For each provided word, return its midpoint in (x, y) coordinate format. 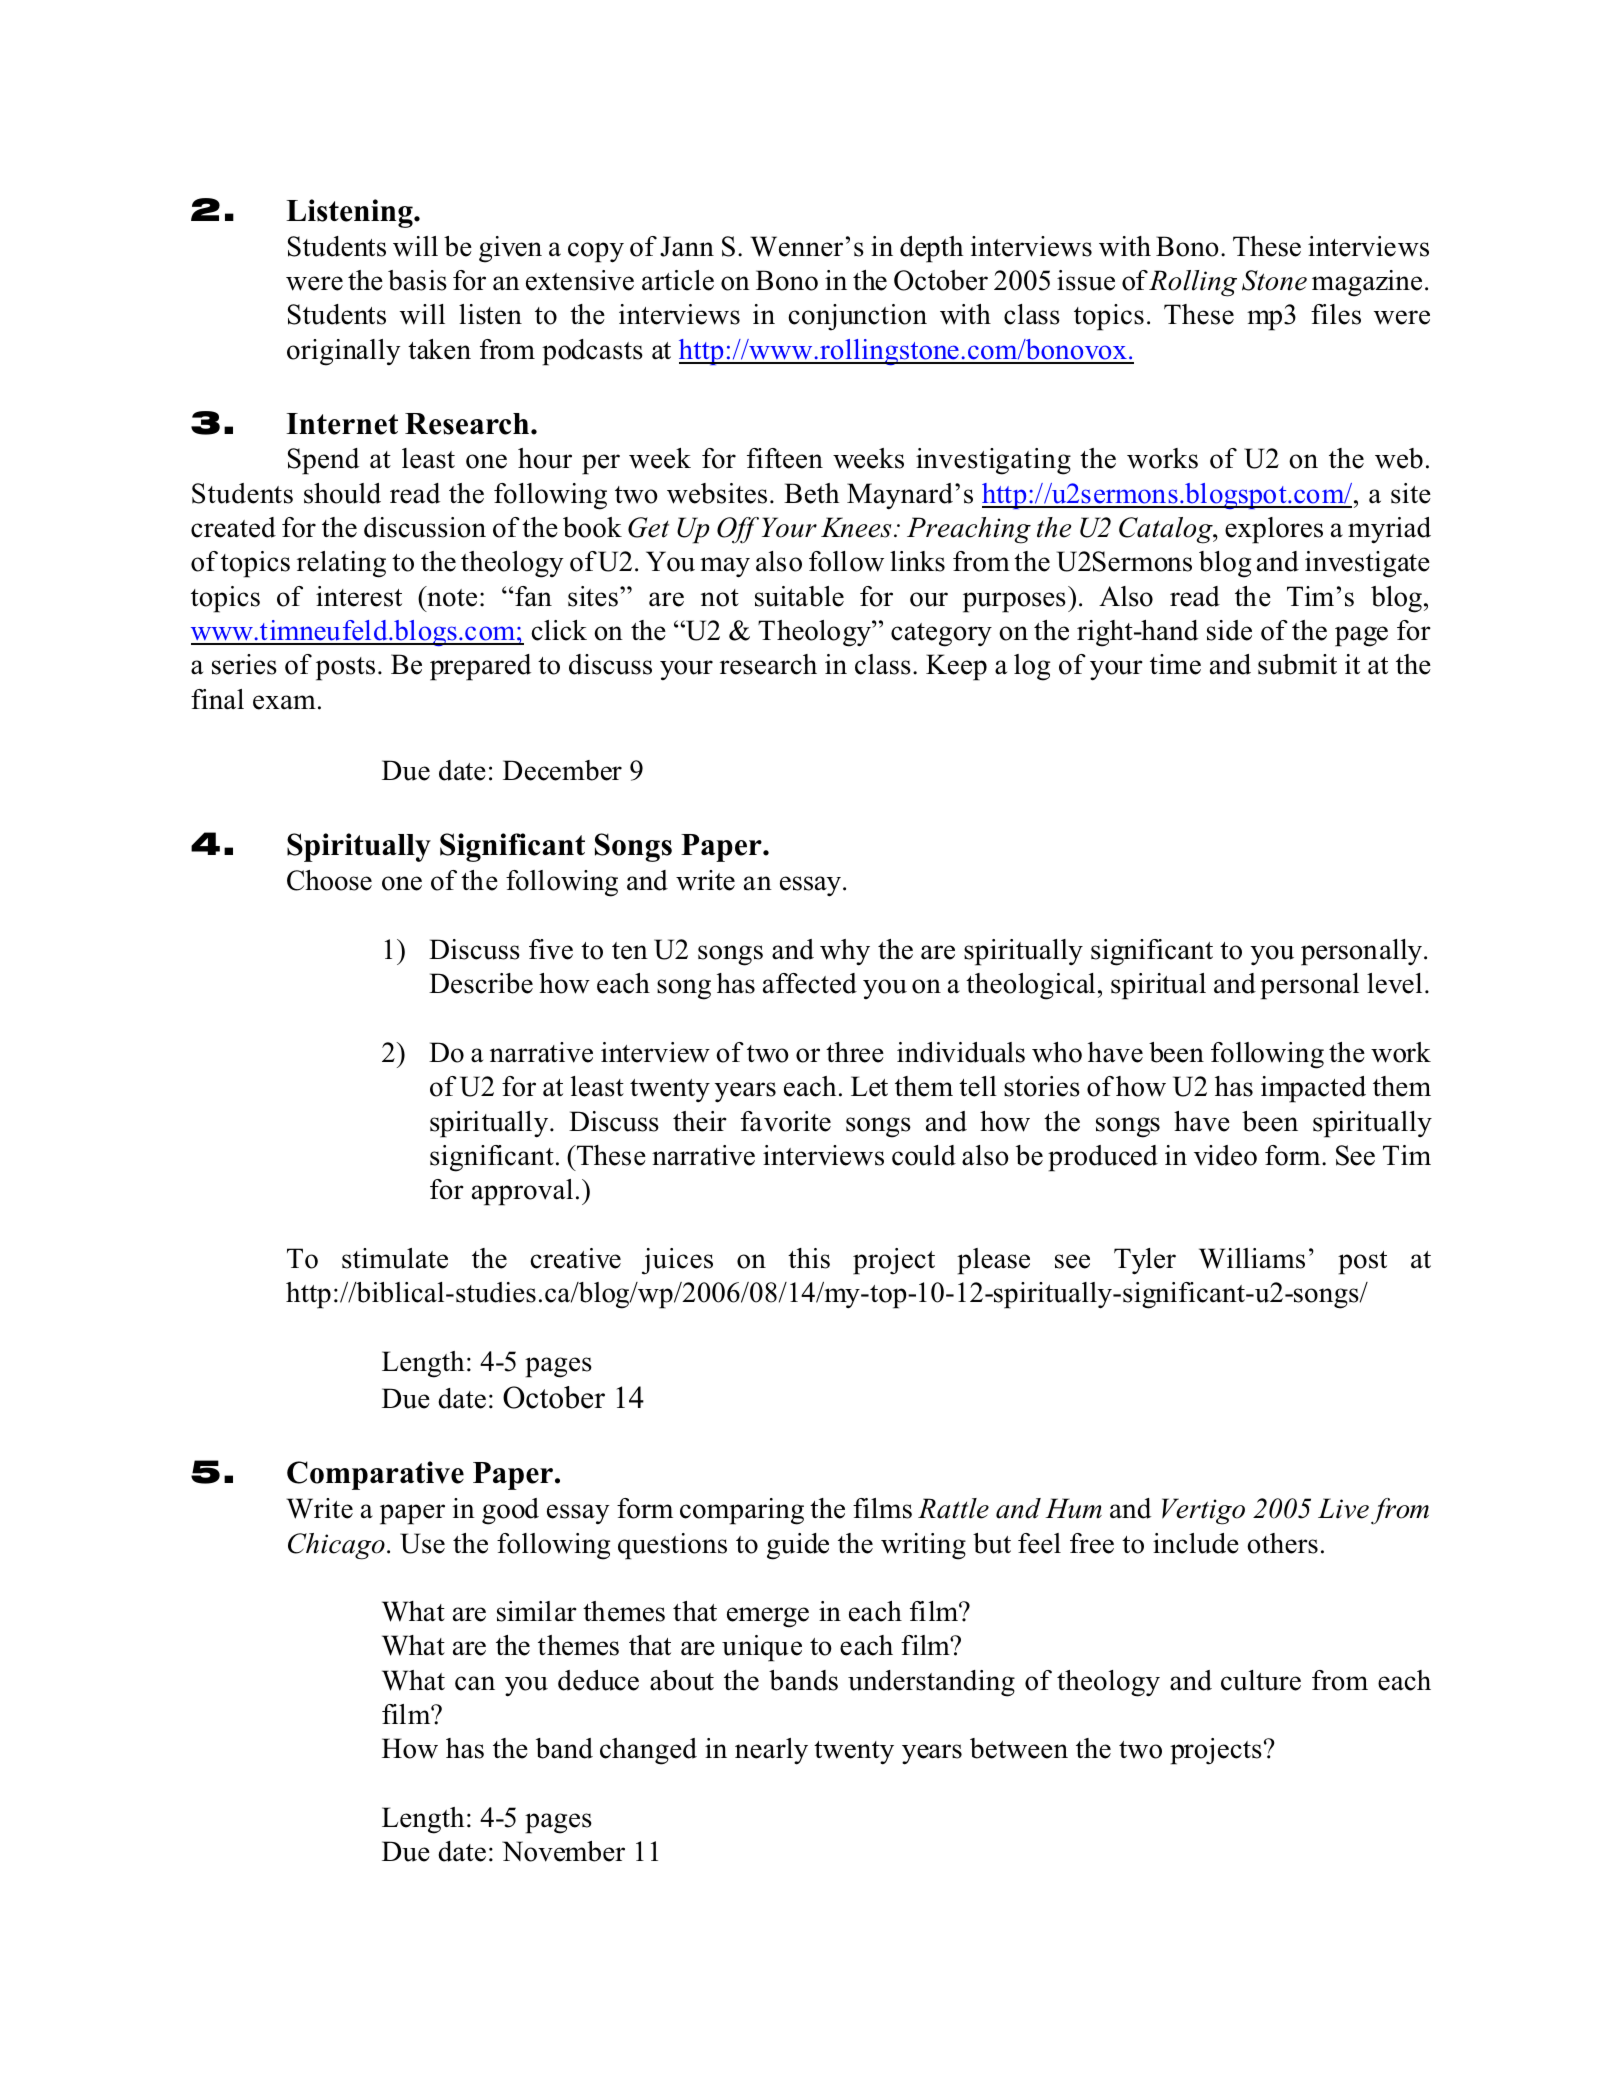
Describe (481, 983)
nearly (771, 1751)
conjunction (857, 317)
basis (417, 280)
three (855, 1052)
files (1336, 314)
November (563, 1851)
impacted (1313, 1089)
